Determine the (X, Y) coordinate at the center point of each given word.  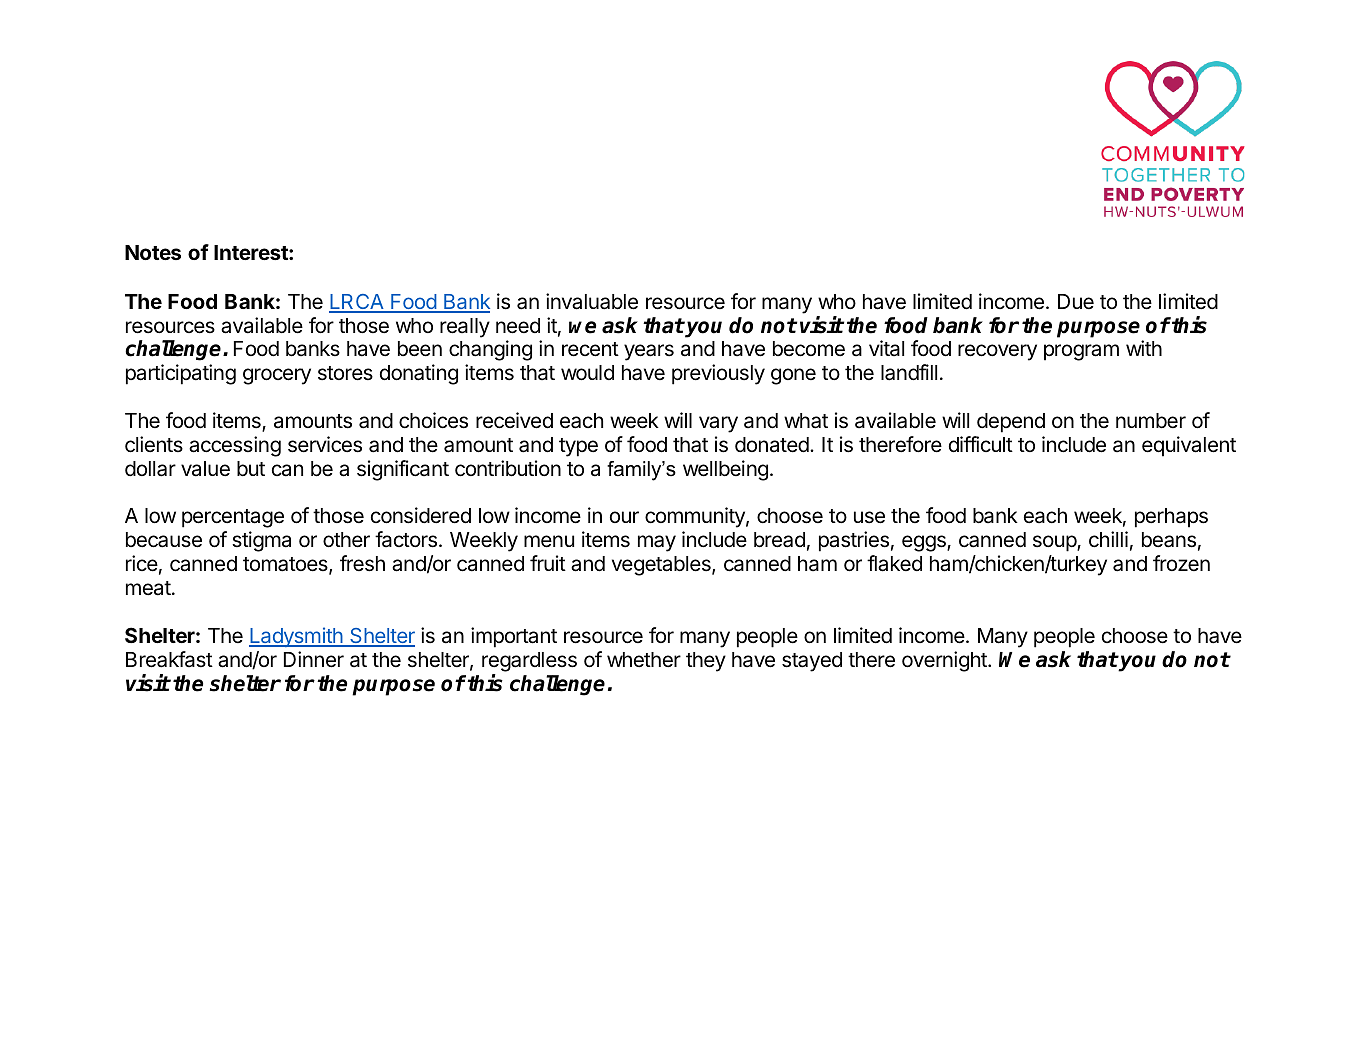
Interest (252, 252)
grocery (277, 376)
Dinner (314, 659)
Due (1076, 301)
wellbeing (725, 470)
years (649, 352)
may (657, 543)
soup (1055, 543)
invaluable (592, 301)
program (1081, 352)
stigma (261, 541)
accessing (235, 446)
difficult (981, 444)
